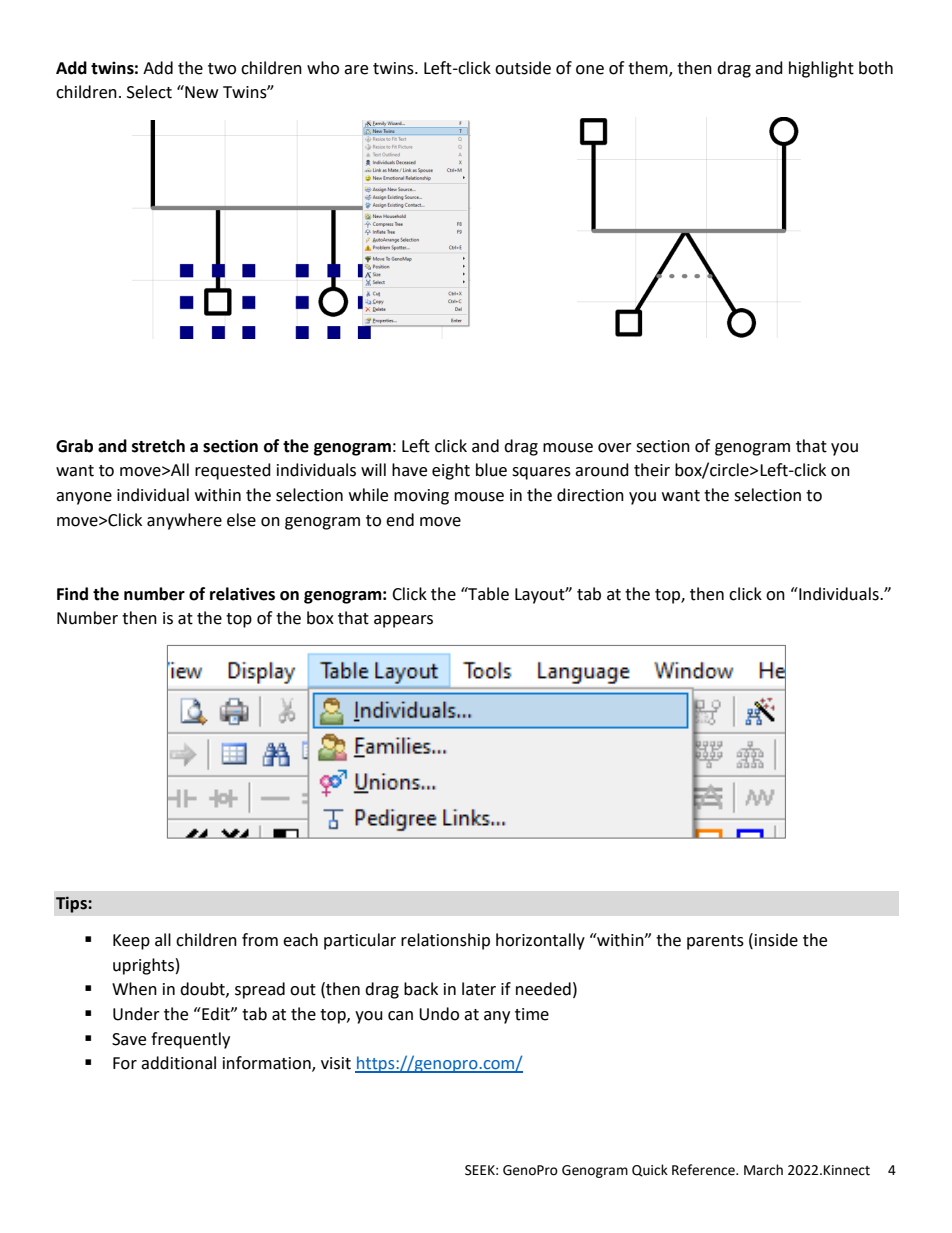  I want to click on visit, so click(336, 1063).
